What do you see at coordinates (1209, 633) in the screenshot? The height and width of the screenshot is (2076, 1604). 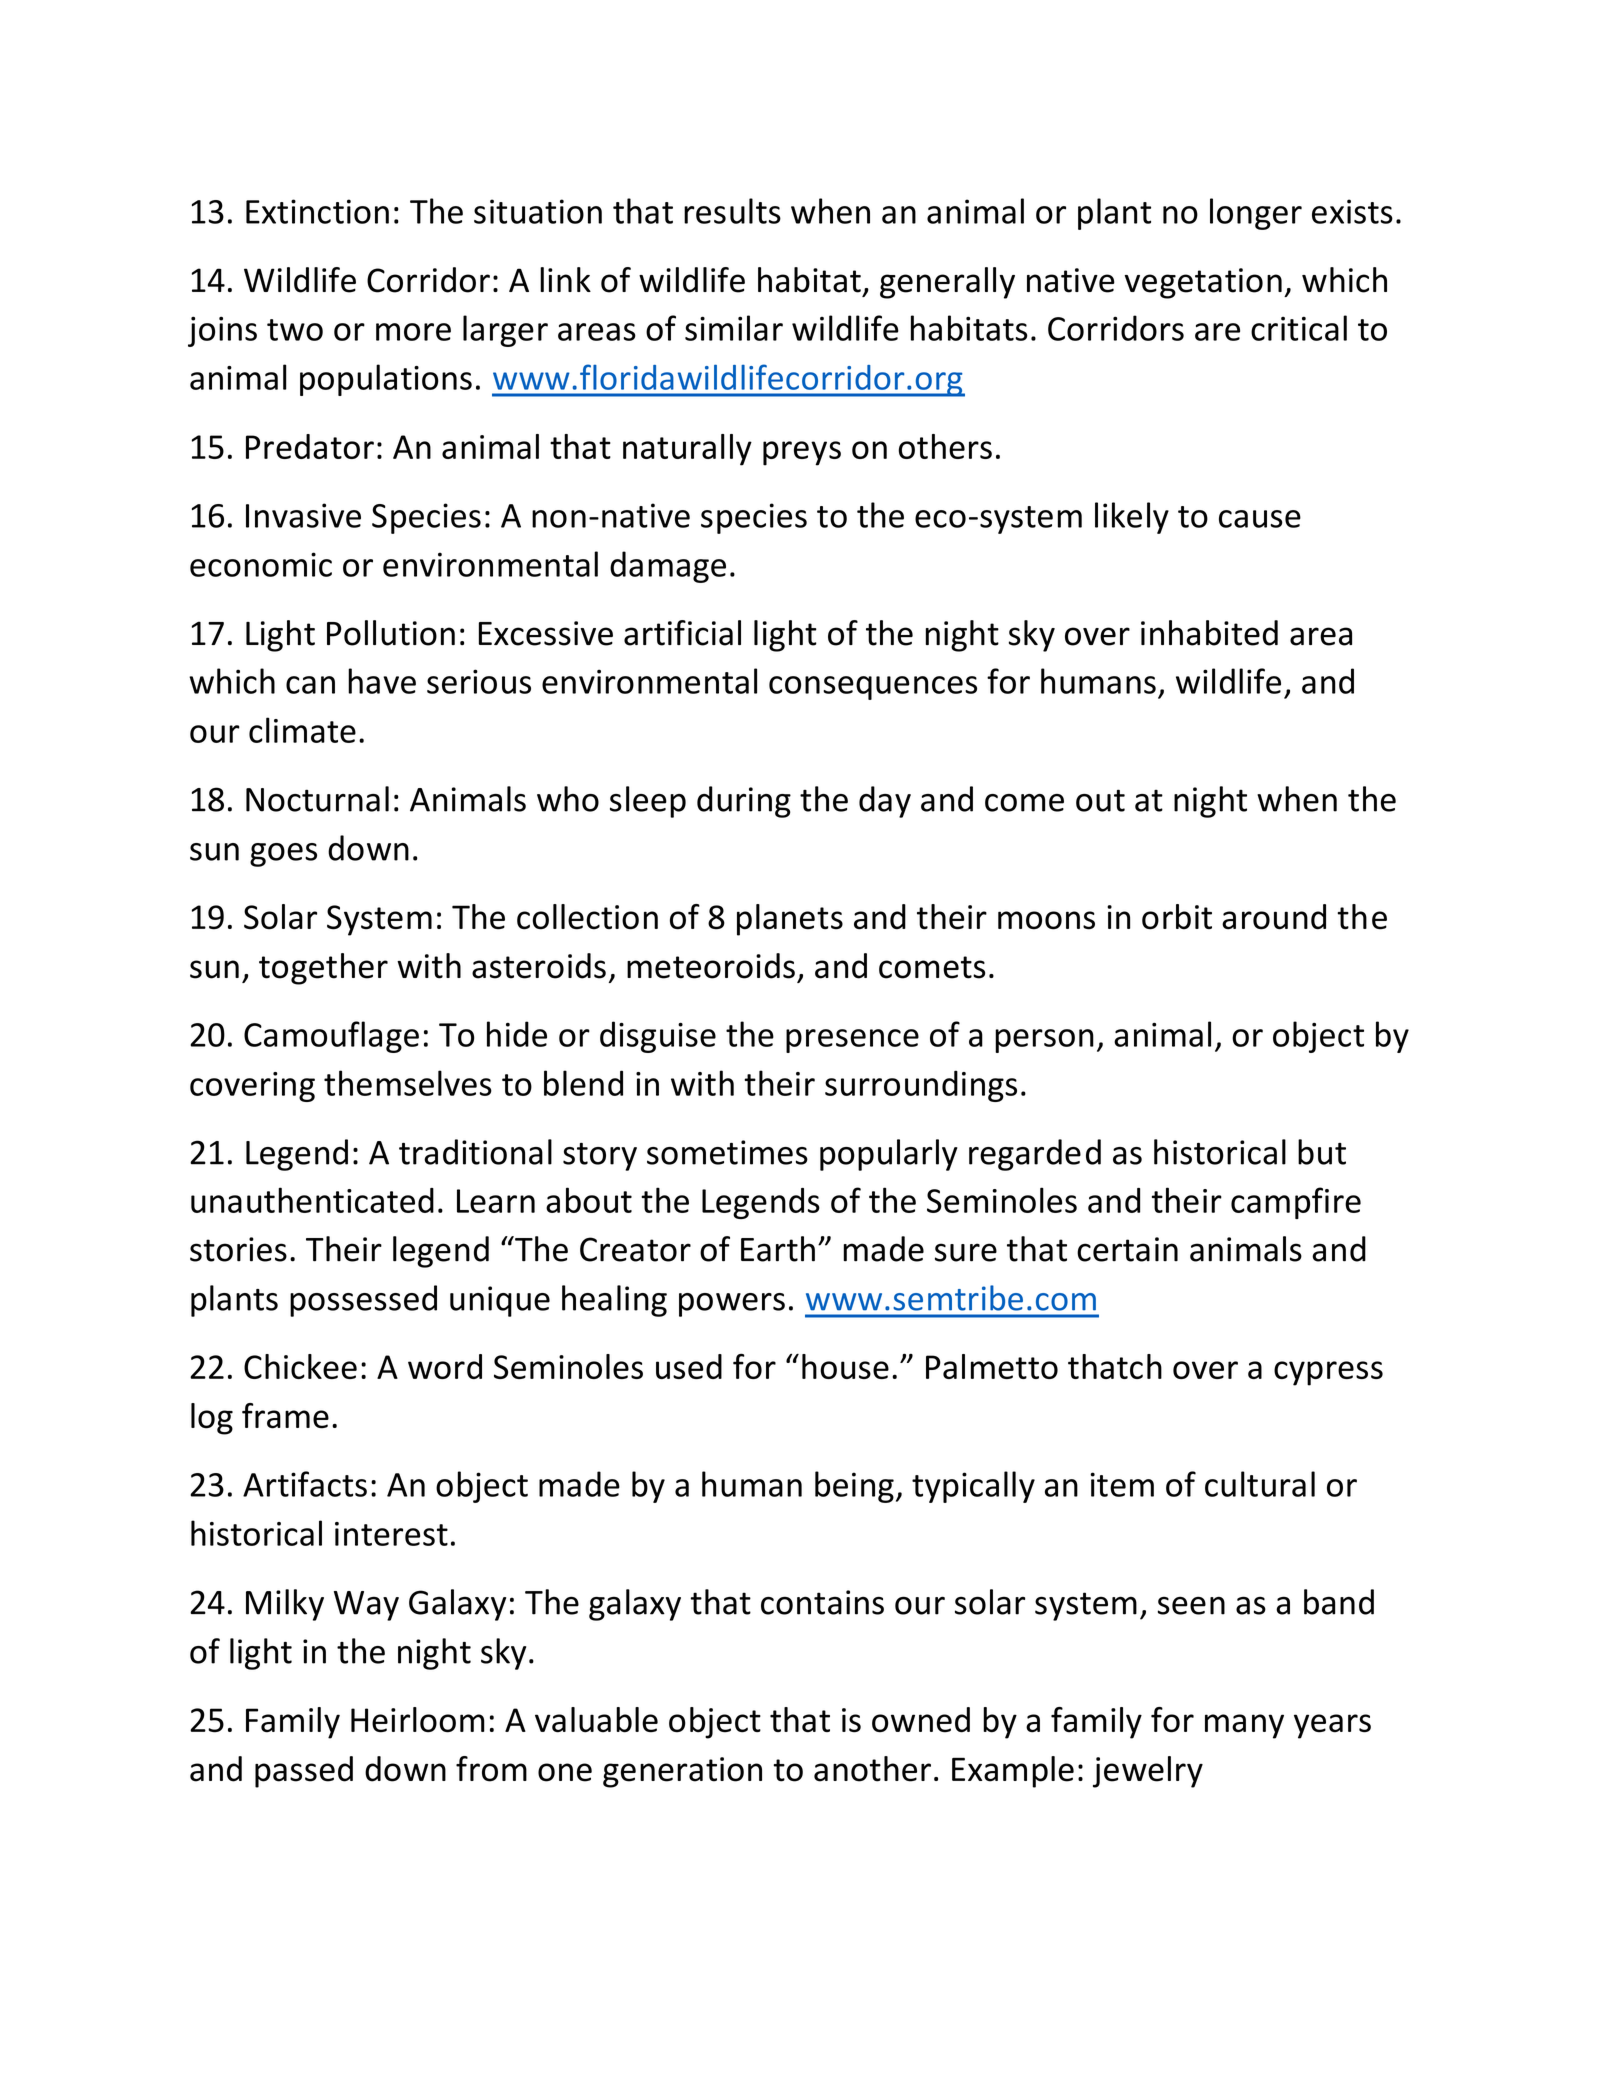 I see `inhabited` at bounding box center [1209, 633].
